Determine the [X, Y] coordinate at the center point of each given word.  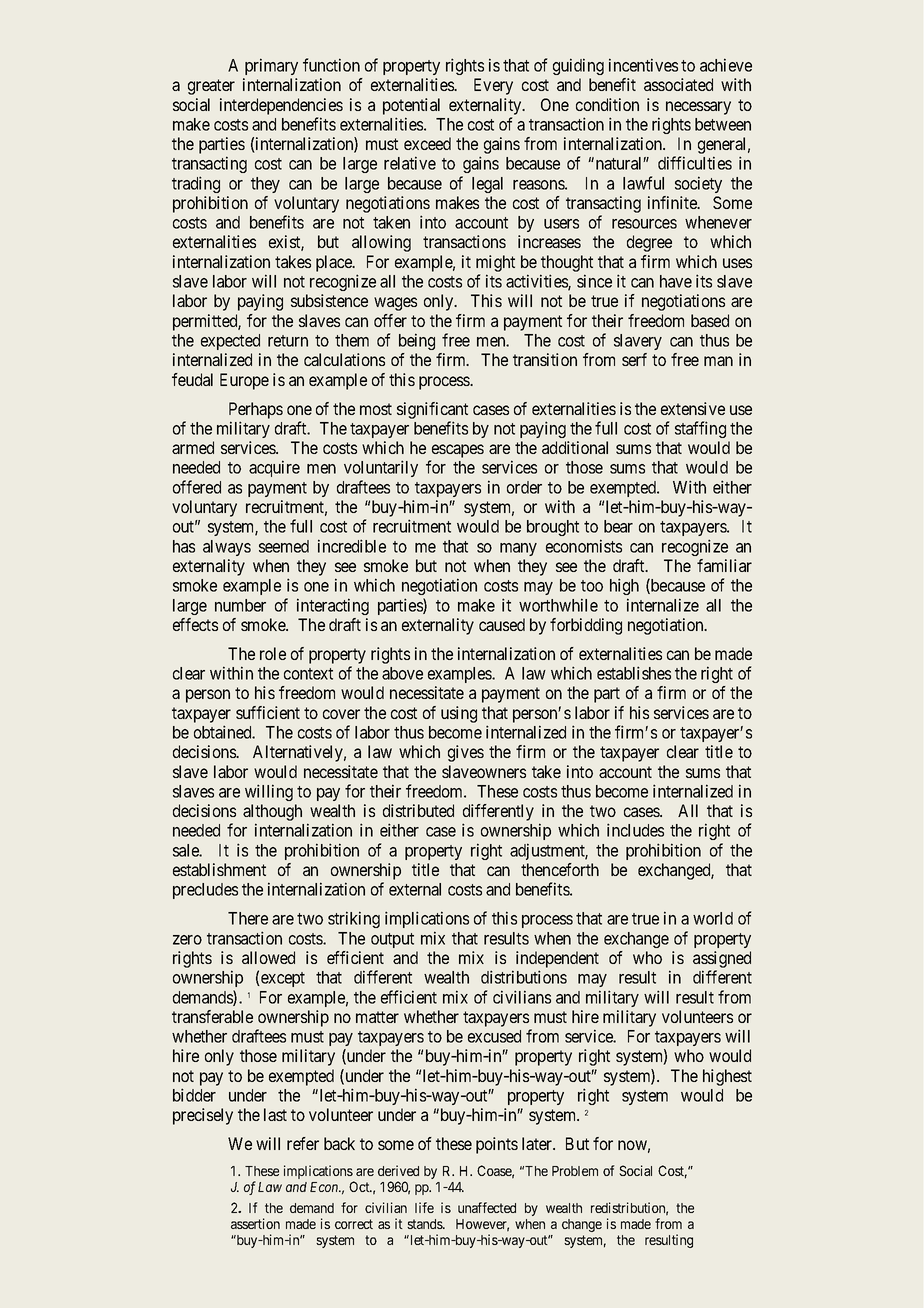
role [273, 653]
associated [678, 84]
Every [493, 86]
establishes [634, 673]
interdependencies [281, 106]
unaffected [487, 1207]
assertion [255, 1223]
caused [502, 624]
